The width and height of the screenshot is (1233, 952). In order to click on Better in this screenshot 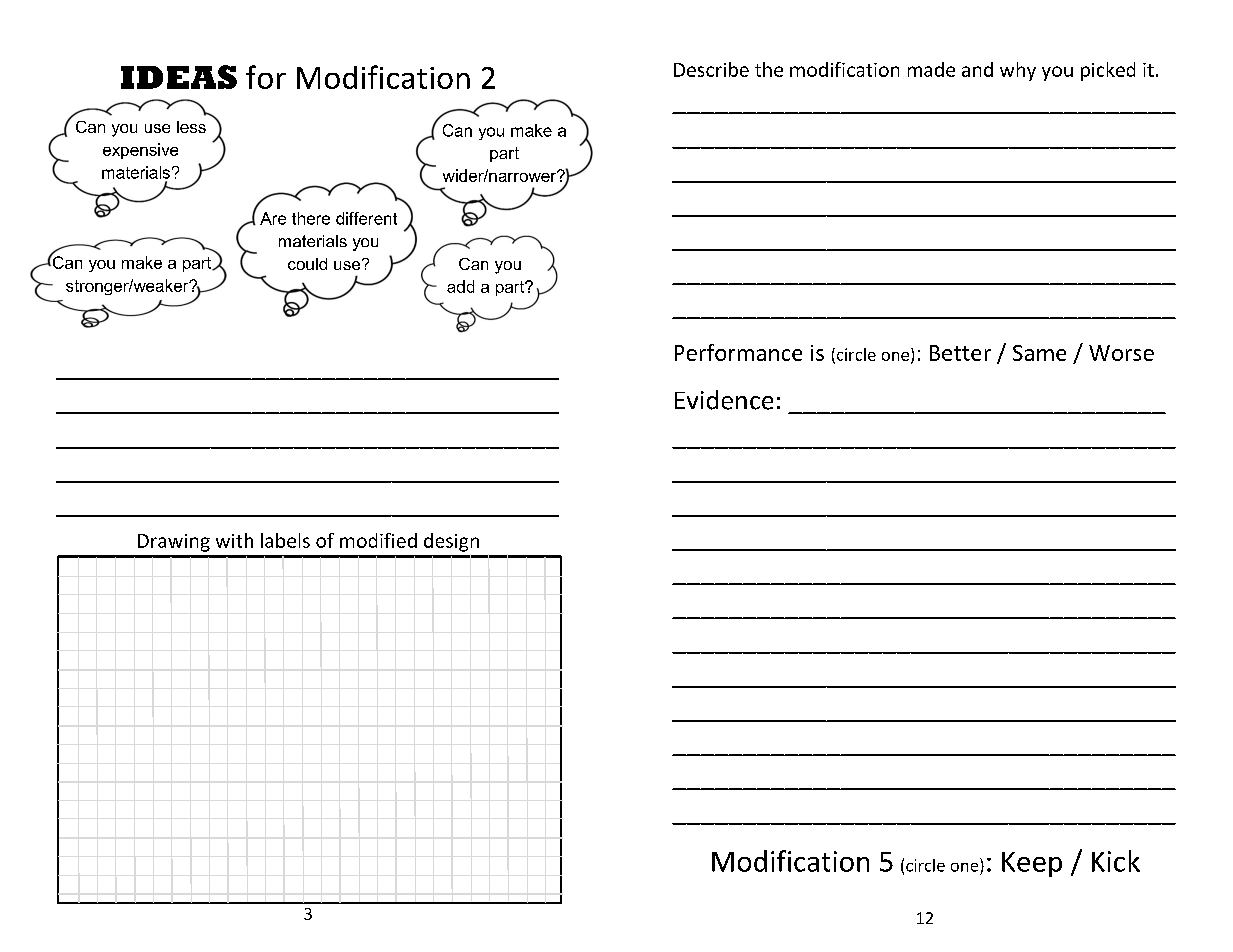, I will do `click(960, 353)`.
